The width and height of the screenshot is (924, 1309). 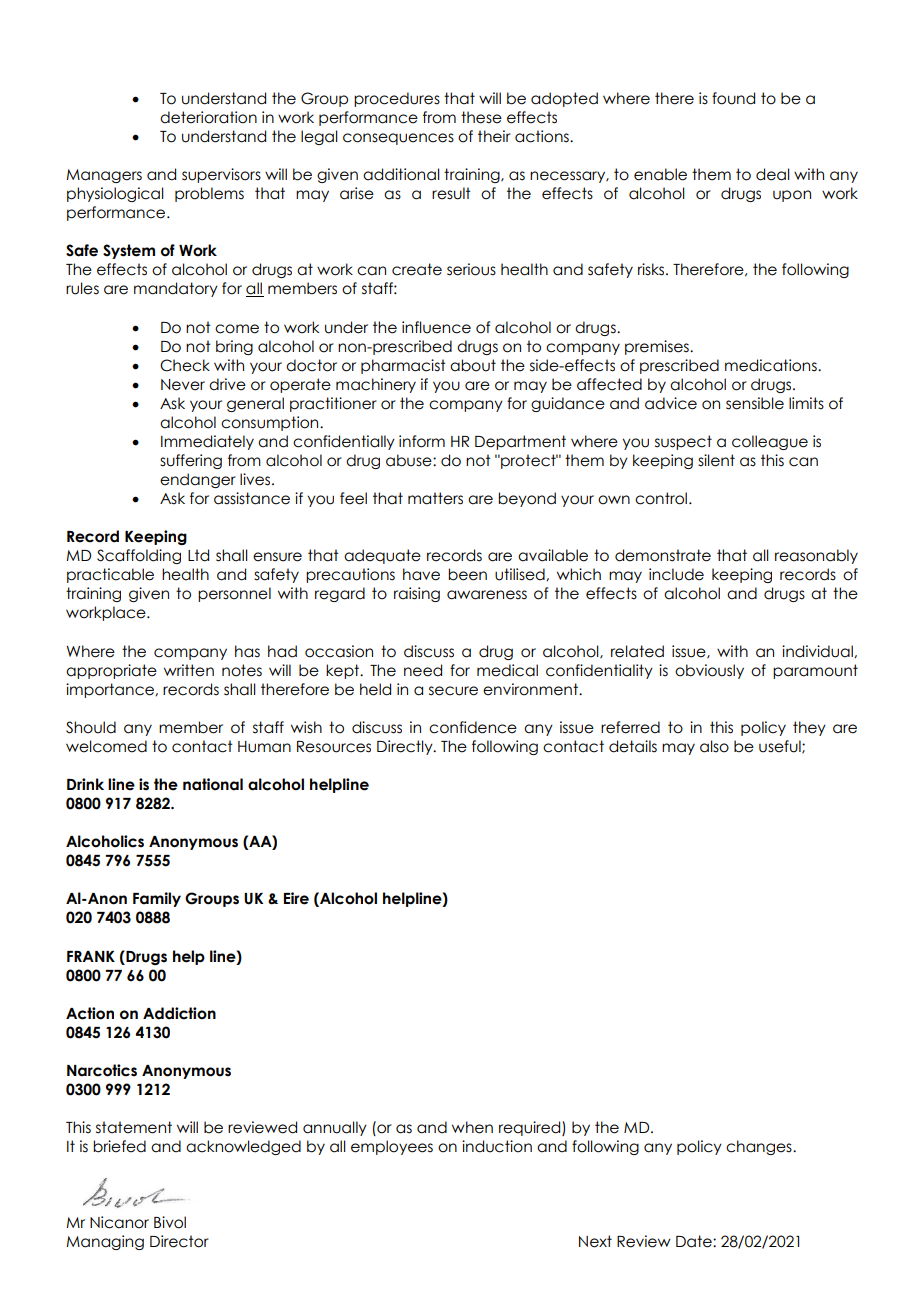 I want to click on found, so click(x=733, y=98).
